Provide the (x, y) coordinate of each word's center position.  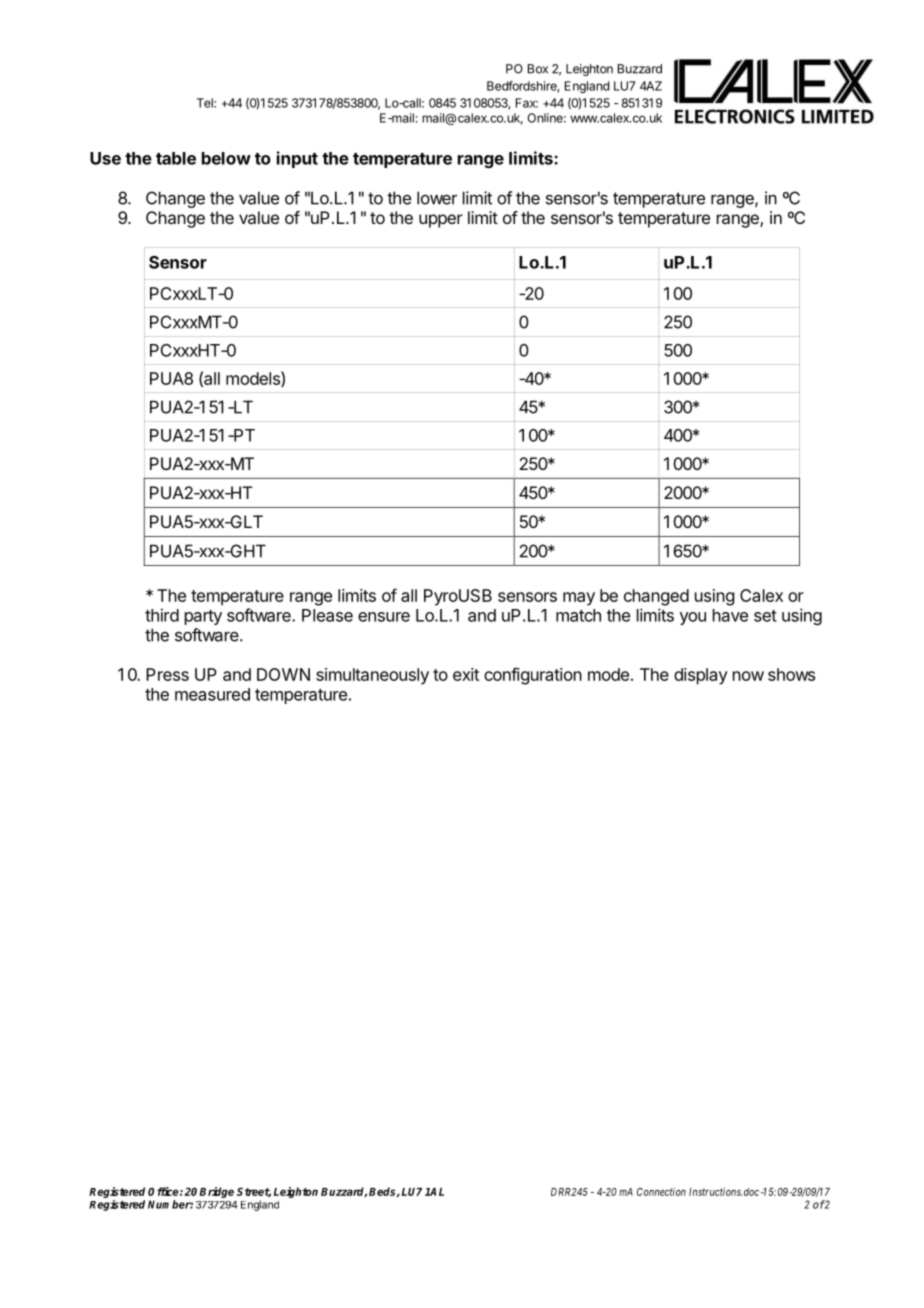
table (176, 158)
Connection (661, 1191)
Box (538, 69)
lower (437, 198)
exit (466, 674)
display (701, 676)
